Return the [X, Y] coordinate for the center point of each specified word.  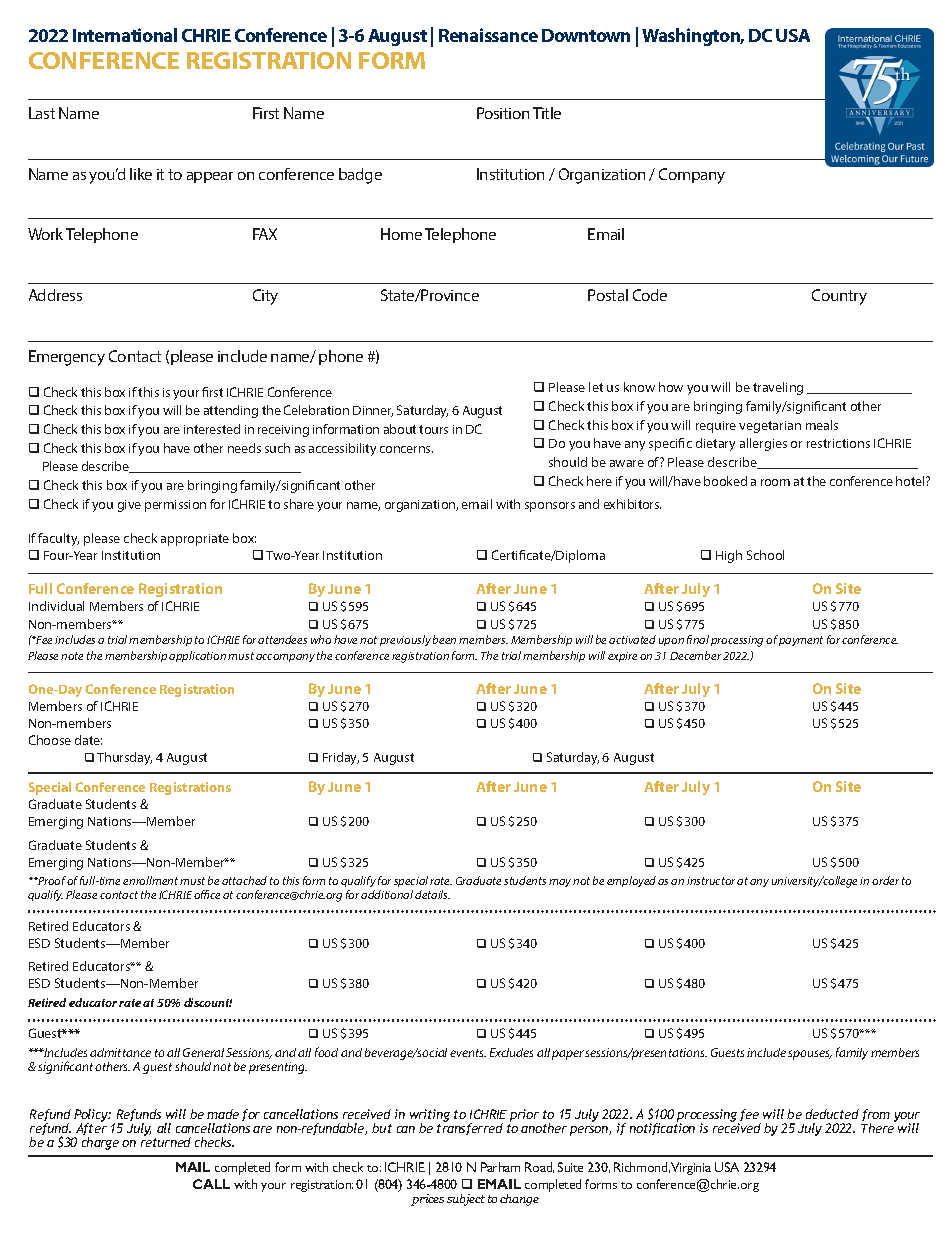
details [432, 894]
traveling [778, 388]
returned [166, 1141]
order [885, 880]
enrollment [150, 880]
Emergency [67, 358]
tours [433, 429]
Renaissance [488, 35]
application [197, 656]
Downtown [586, 35]
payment [801, 641]
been [444, 639]
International [125, 35]
